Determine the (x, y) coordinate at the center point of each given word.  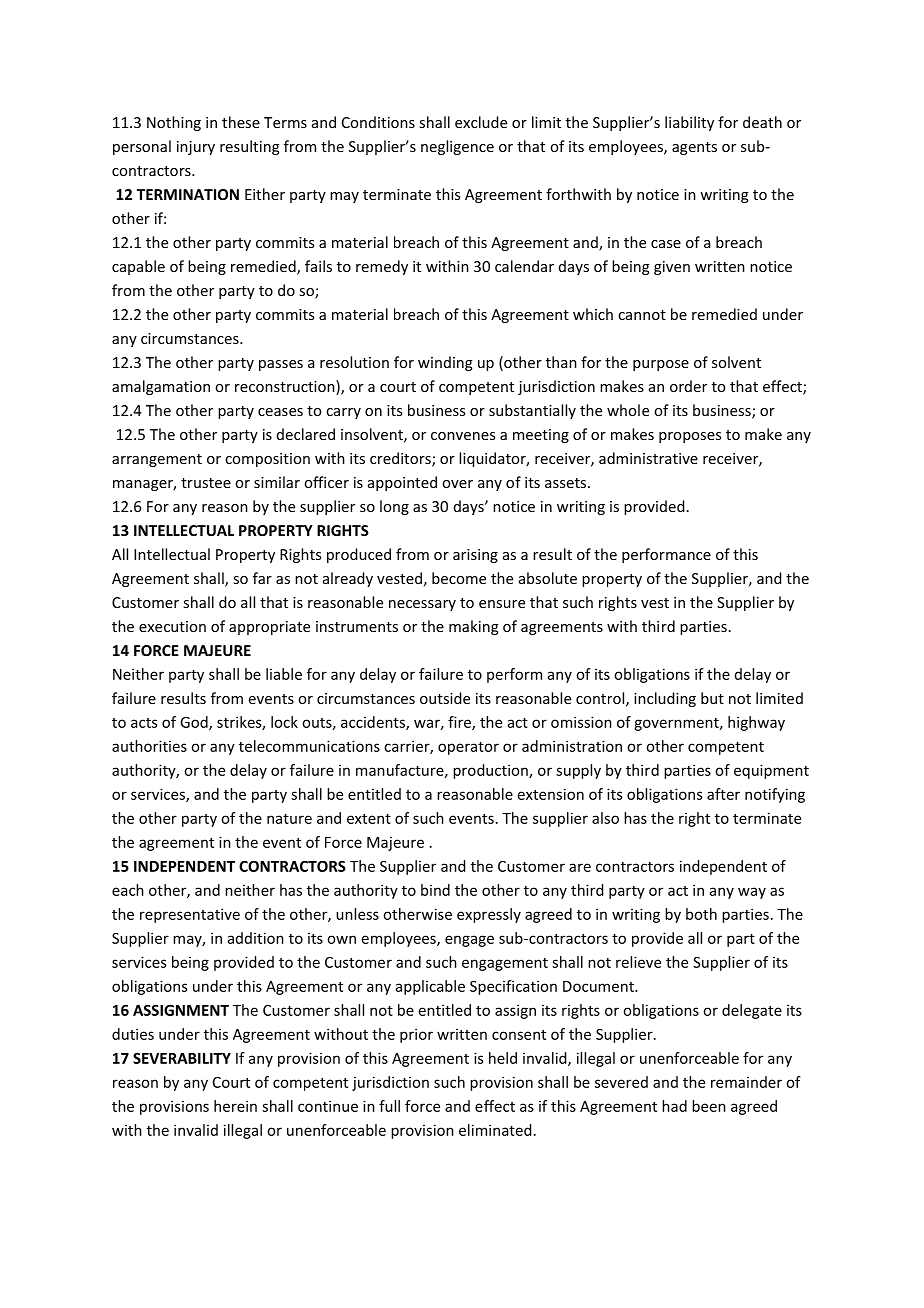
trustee (206, 483)
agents (694, 148)
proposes (690, 437)
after (723, 794)
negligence (457, 147)
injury (196, 148)
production (491, 771)
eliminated (495, 1130)
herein (235, 1106)
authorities (149, 746)
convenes (463, 436)
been (709, 1106)
